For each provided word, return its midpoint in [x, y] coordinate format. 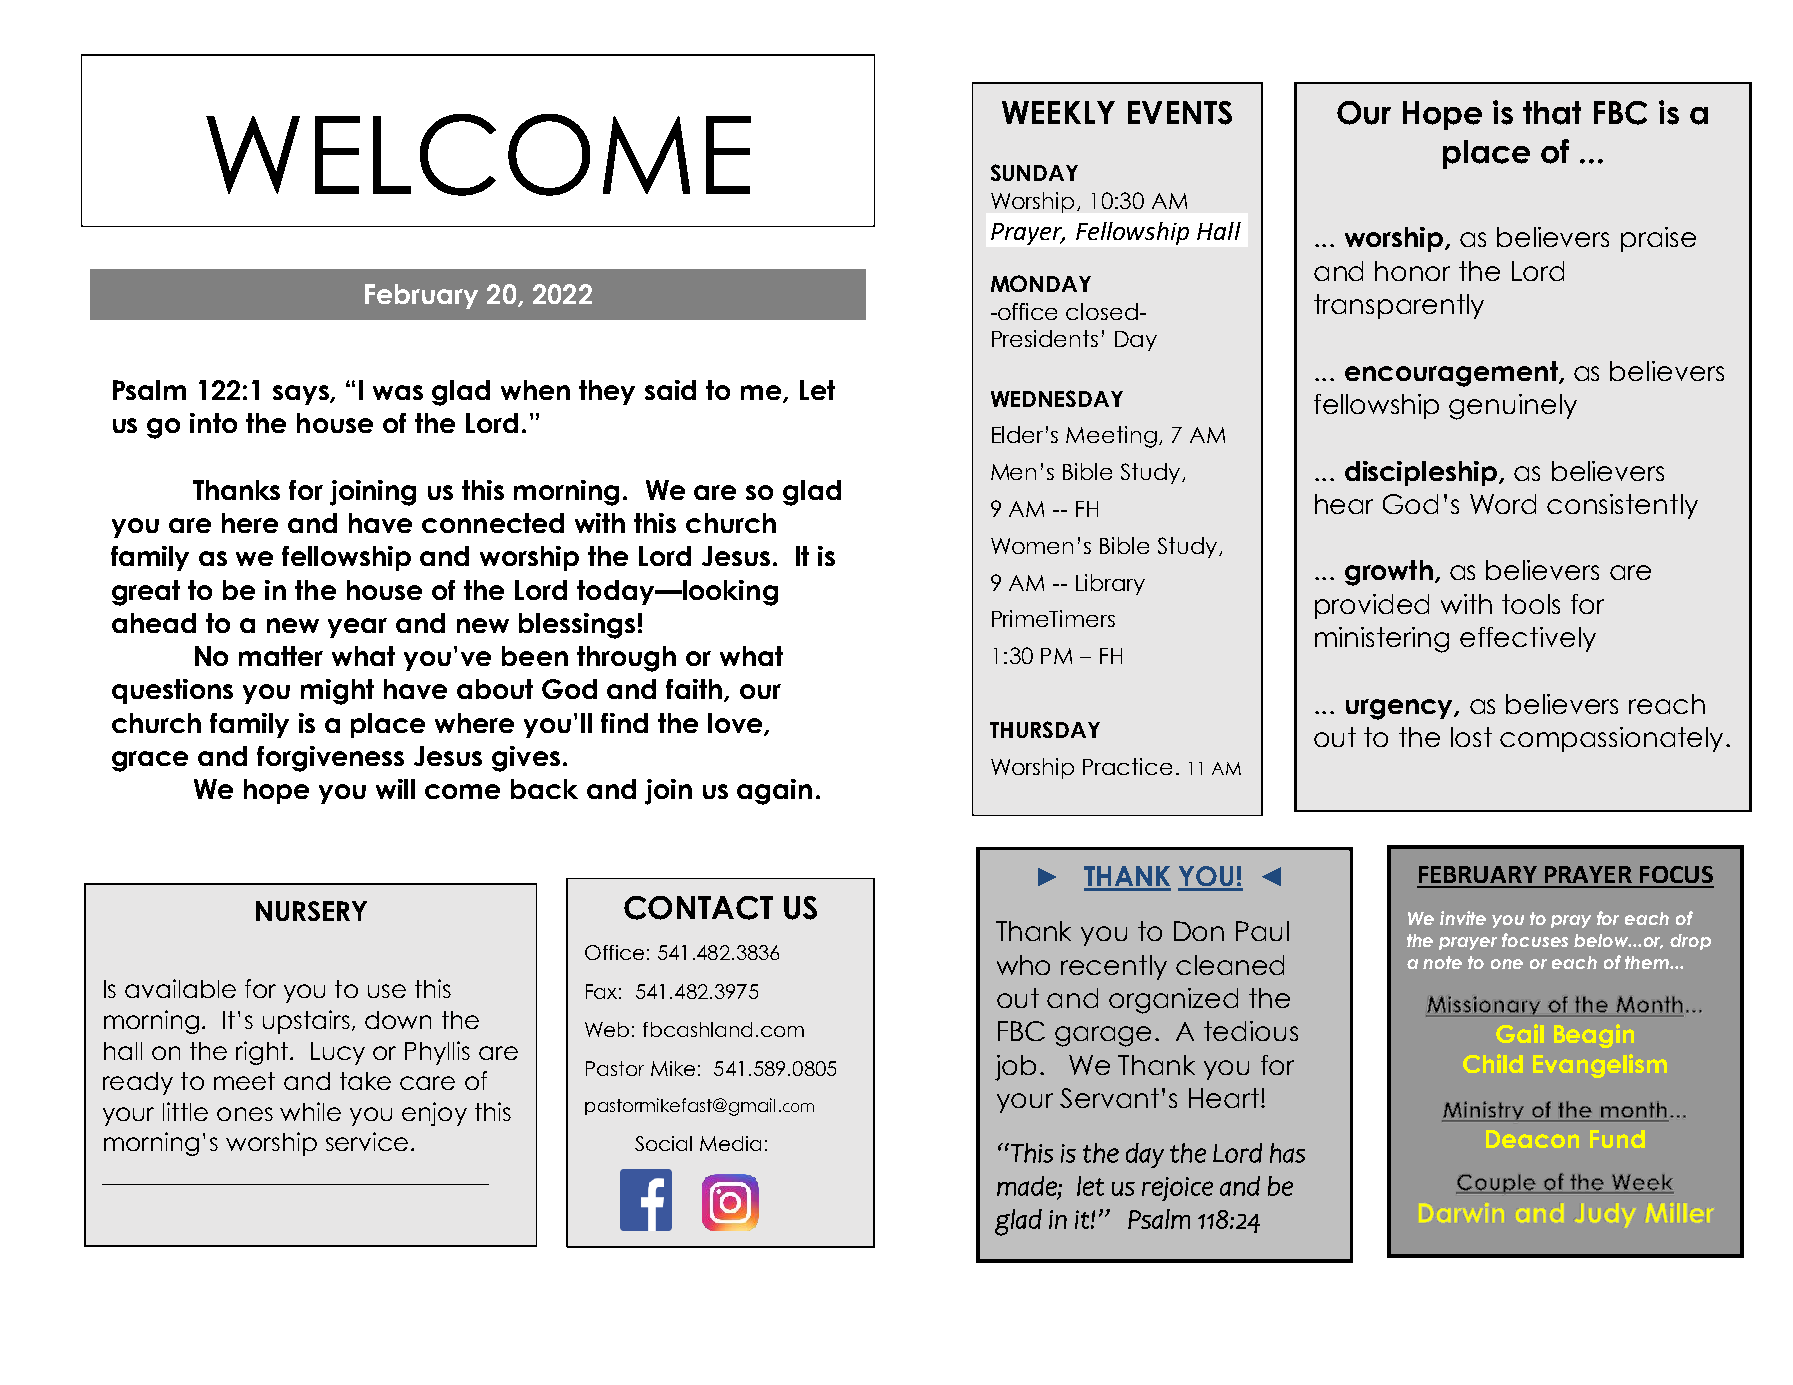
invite [1463, 918]
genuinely [1513, 407]
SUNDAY [1034, 172]
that [1552, 113]
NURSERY [311, 911]
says [302, 395]
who [1023, 965]
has [1287, 1153]
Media [730, 1143]
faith [694, 689]
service [367, 1141]
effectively [1528, 639]
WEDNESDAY [1057, 398]
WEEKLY [1058, 112]
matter [281, 656]
